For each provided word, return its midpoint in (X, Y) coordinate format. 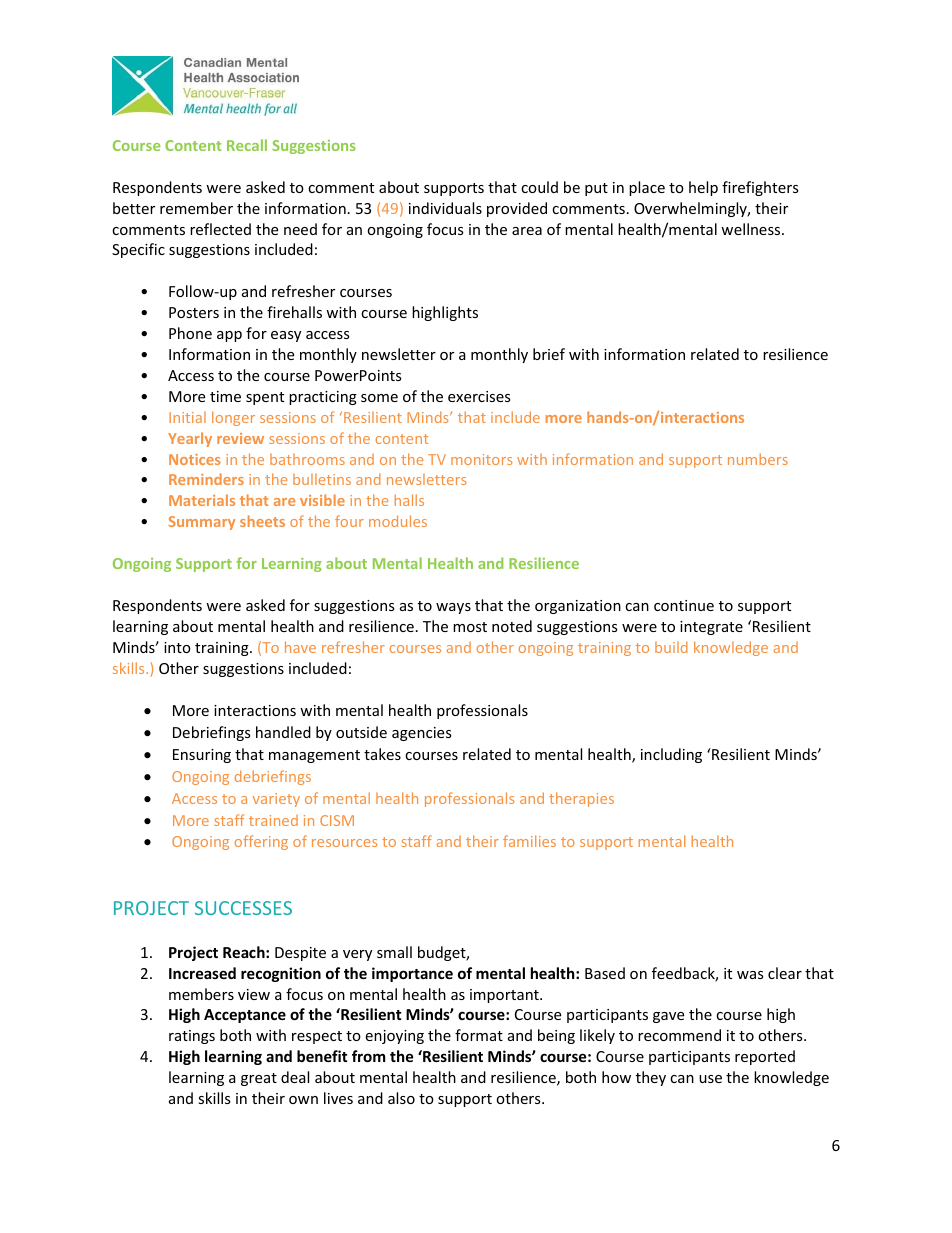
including (671, 755)
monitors (481, 459)
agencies (422, 734)
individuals (445, 208)
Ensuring (202, 756)
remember (196, 208)
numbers (758, 459)
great (259, 1079)
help (703, 188)
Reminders (206, 479)
